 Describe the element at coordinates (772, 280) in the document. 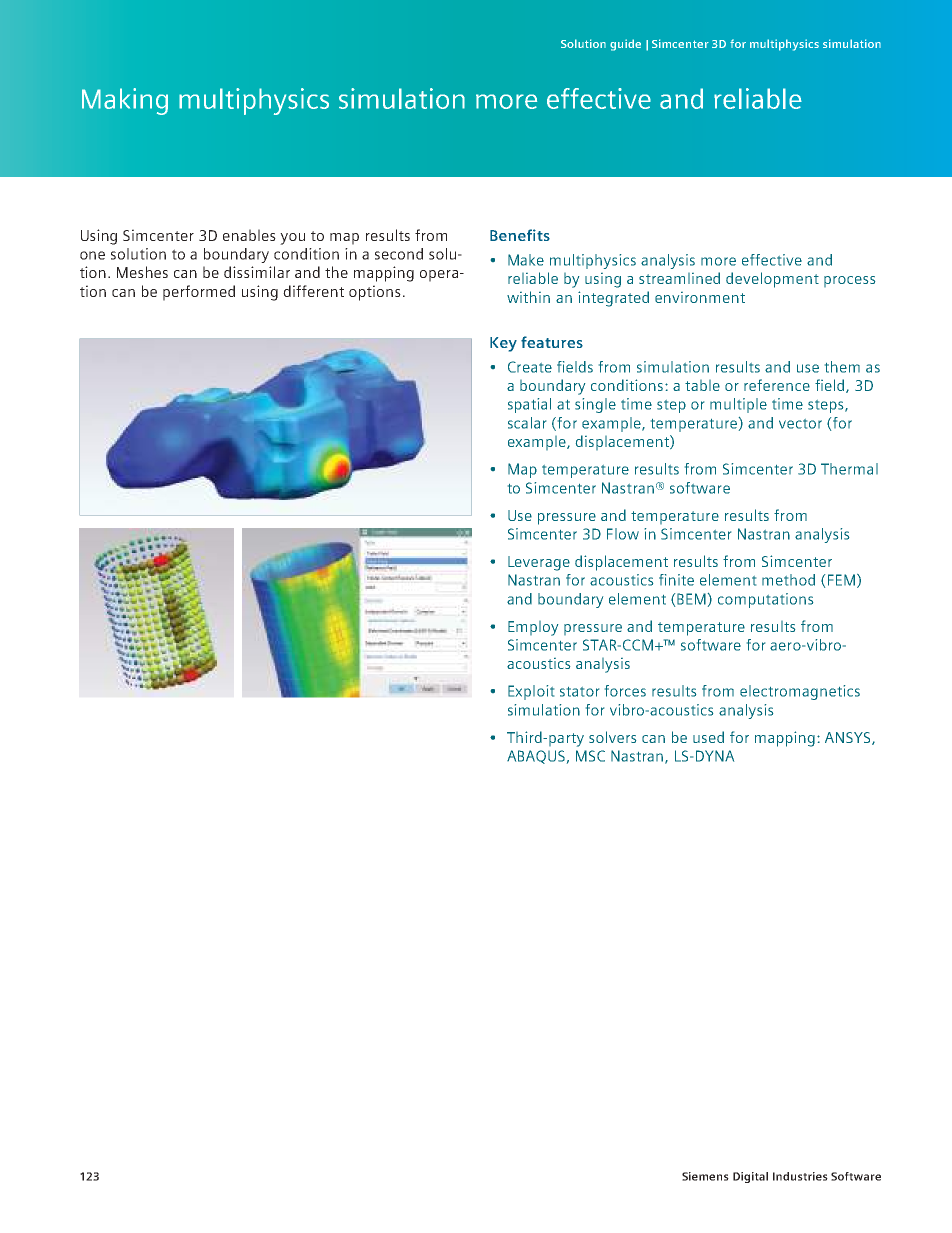

I see `development` at that location.
